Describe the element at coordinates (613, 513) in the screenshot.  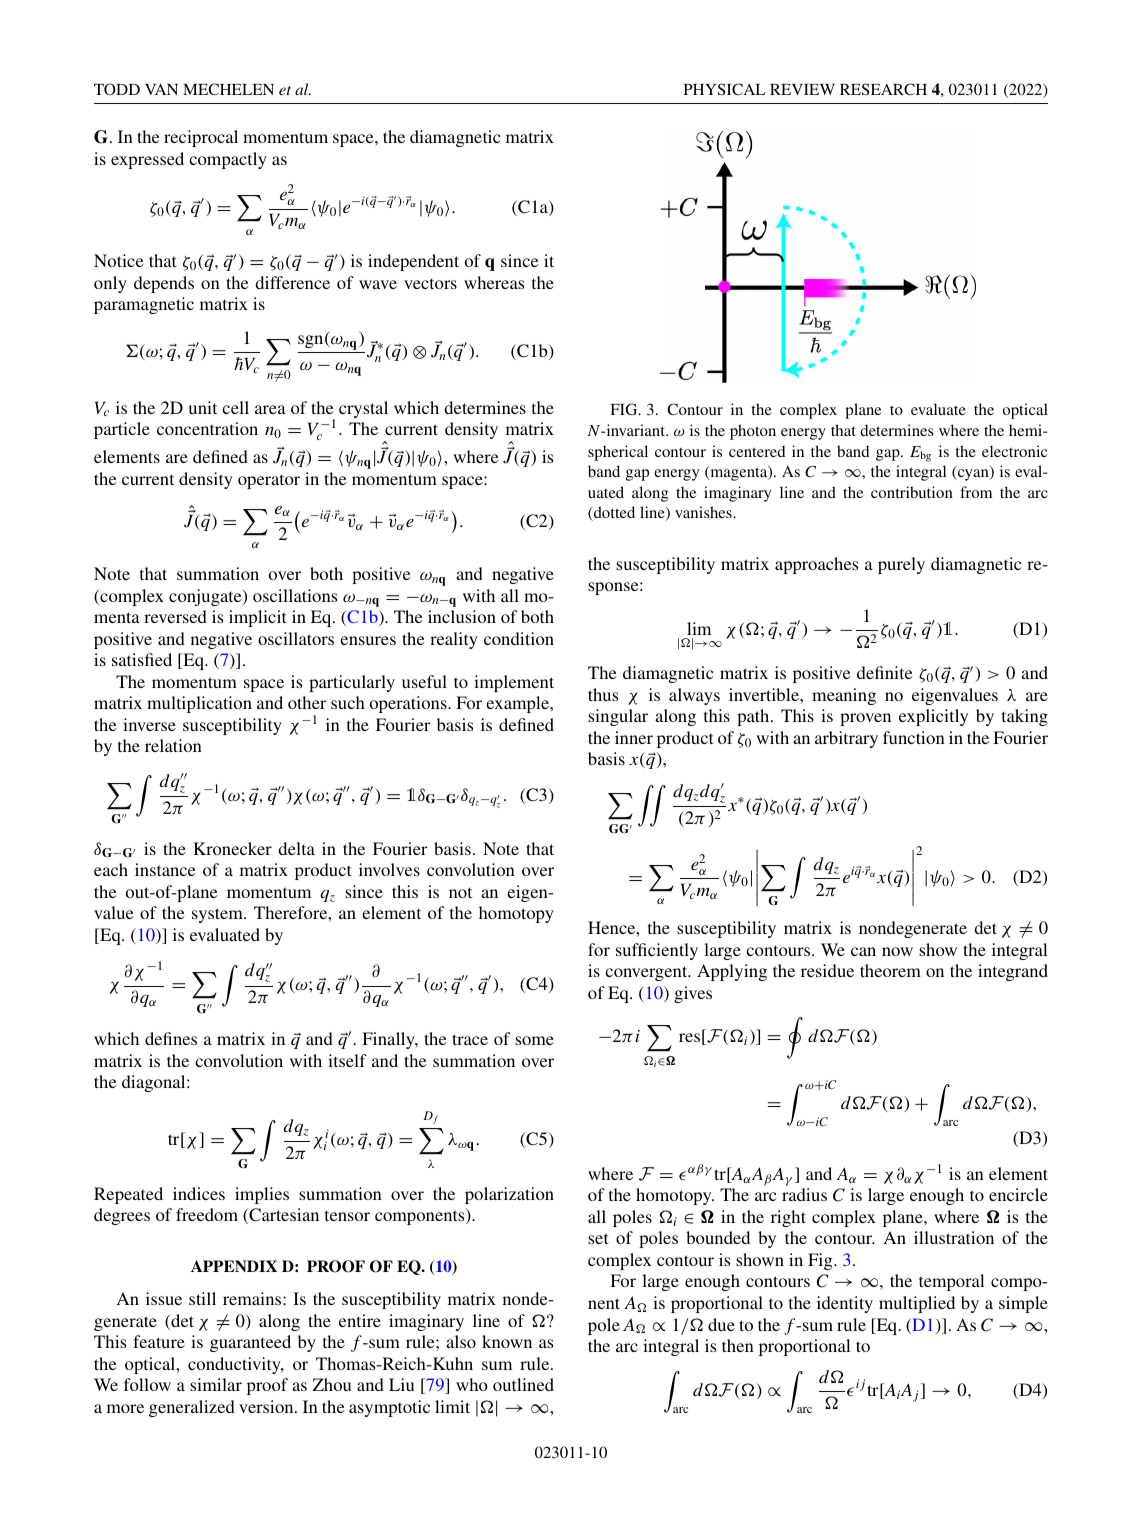
I see `dotted` at that location.
